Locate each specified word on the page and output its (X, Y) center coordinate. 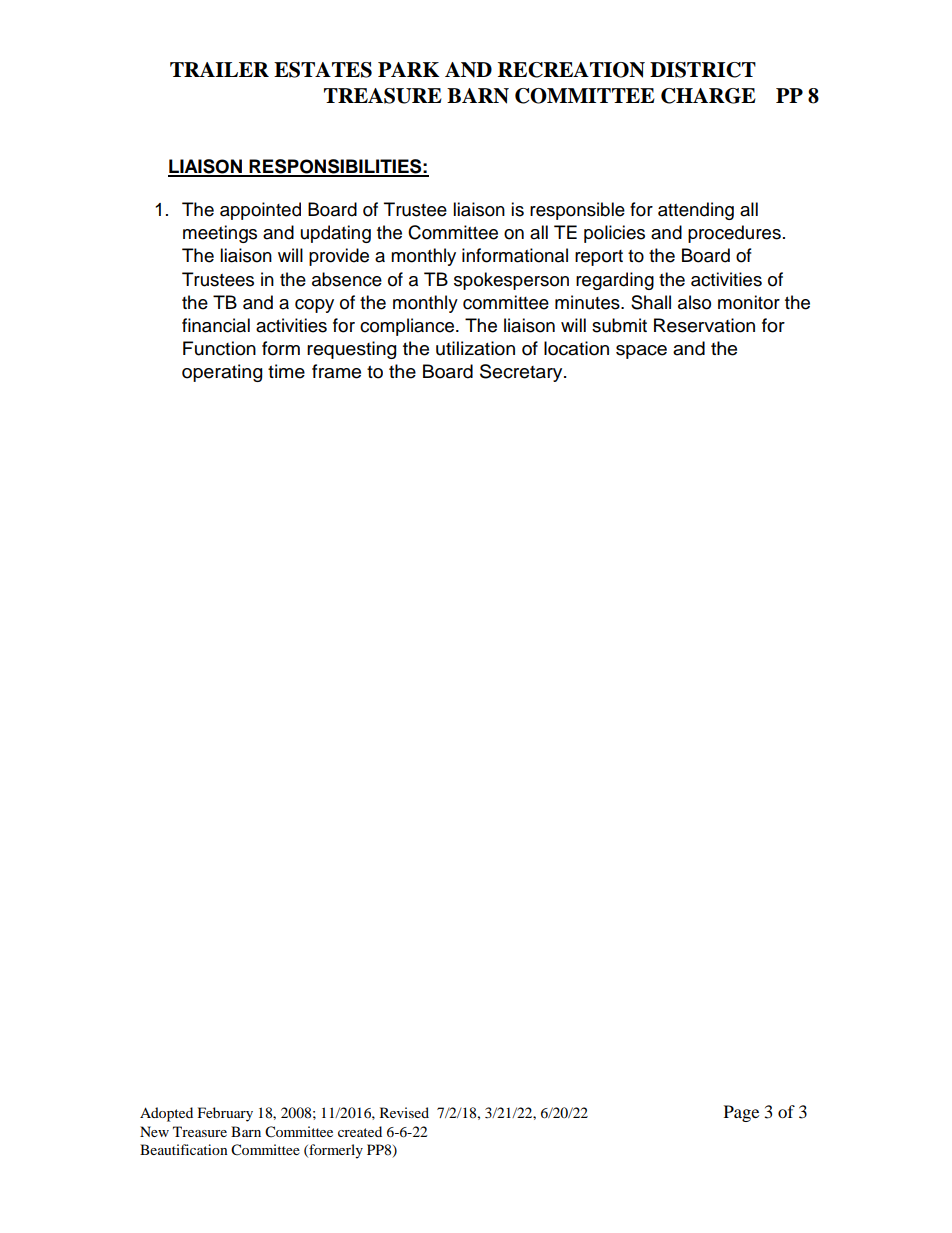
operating (222, 373)
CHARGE (708, 96)
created (360, 1131)
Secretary (522, 373)
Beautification (184, 1149)
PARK (408, 69)
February (225, 1114)
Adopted (166, 1114)
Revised (404, 1112)
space (641, 352)
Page (741, 1113)
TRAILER (219, 69)
